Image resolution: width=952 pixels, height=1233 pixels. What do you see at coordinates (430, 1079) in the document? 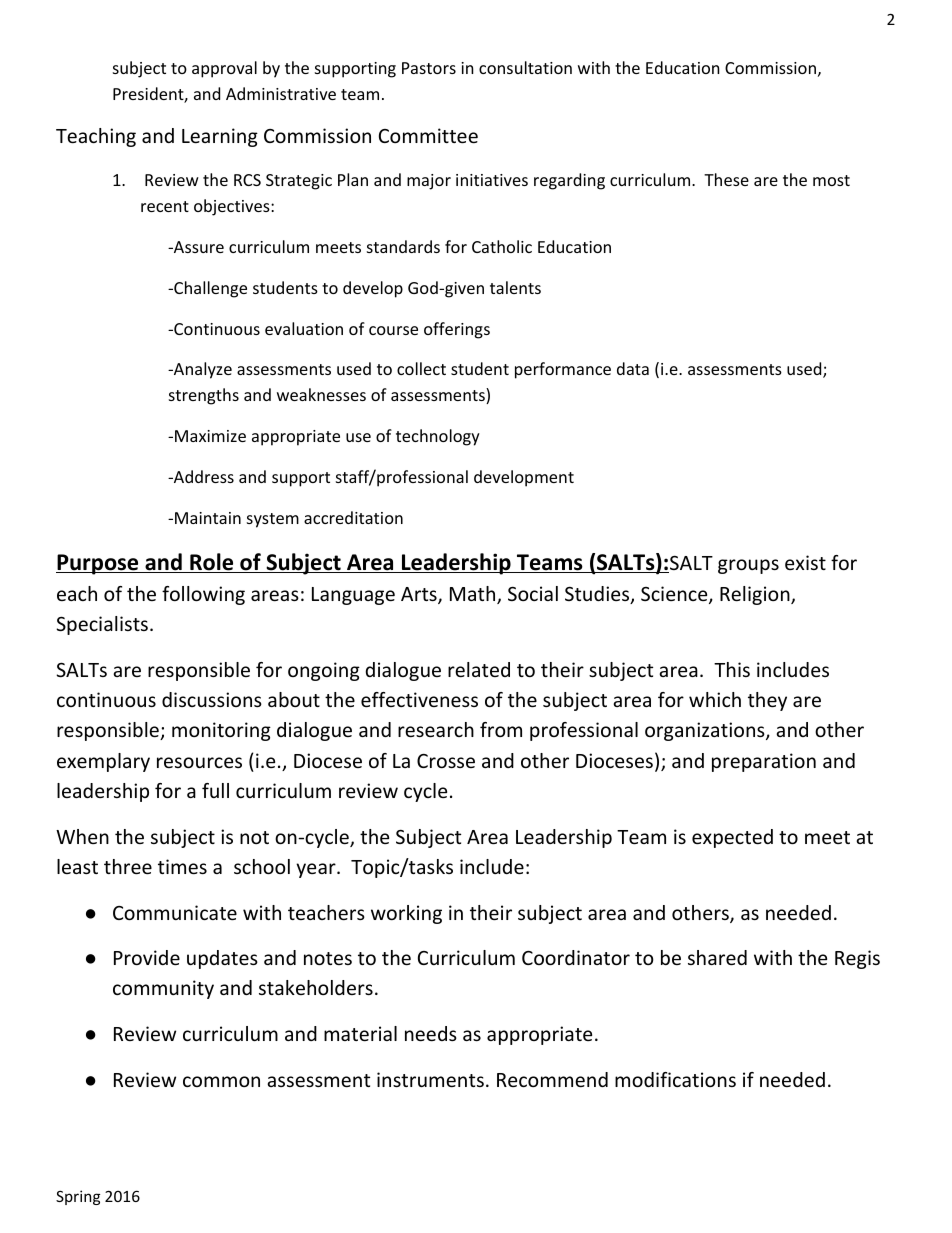
I see `instruments` at bounding box center [430, 1079].
